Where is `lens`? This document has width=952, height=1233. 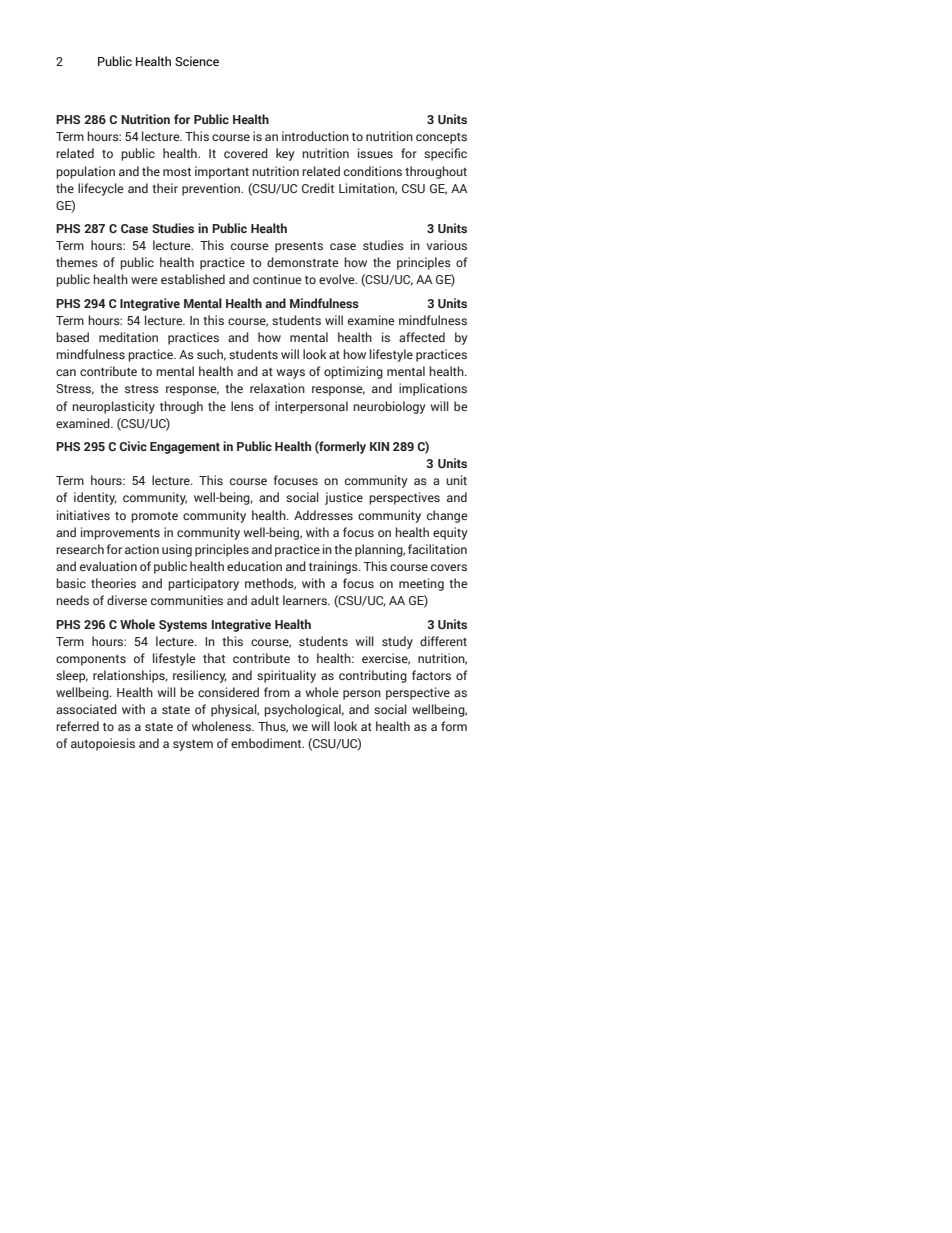 lens is located at coordinates (242, 406).
